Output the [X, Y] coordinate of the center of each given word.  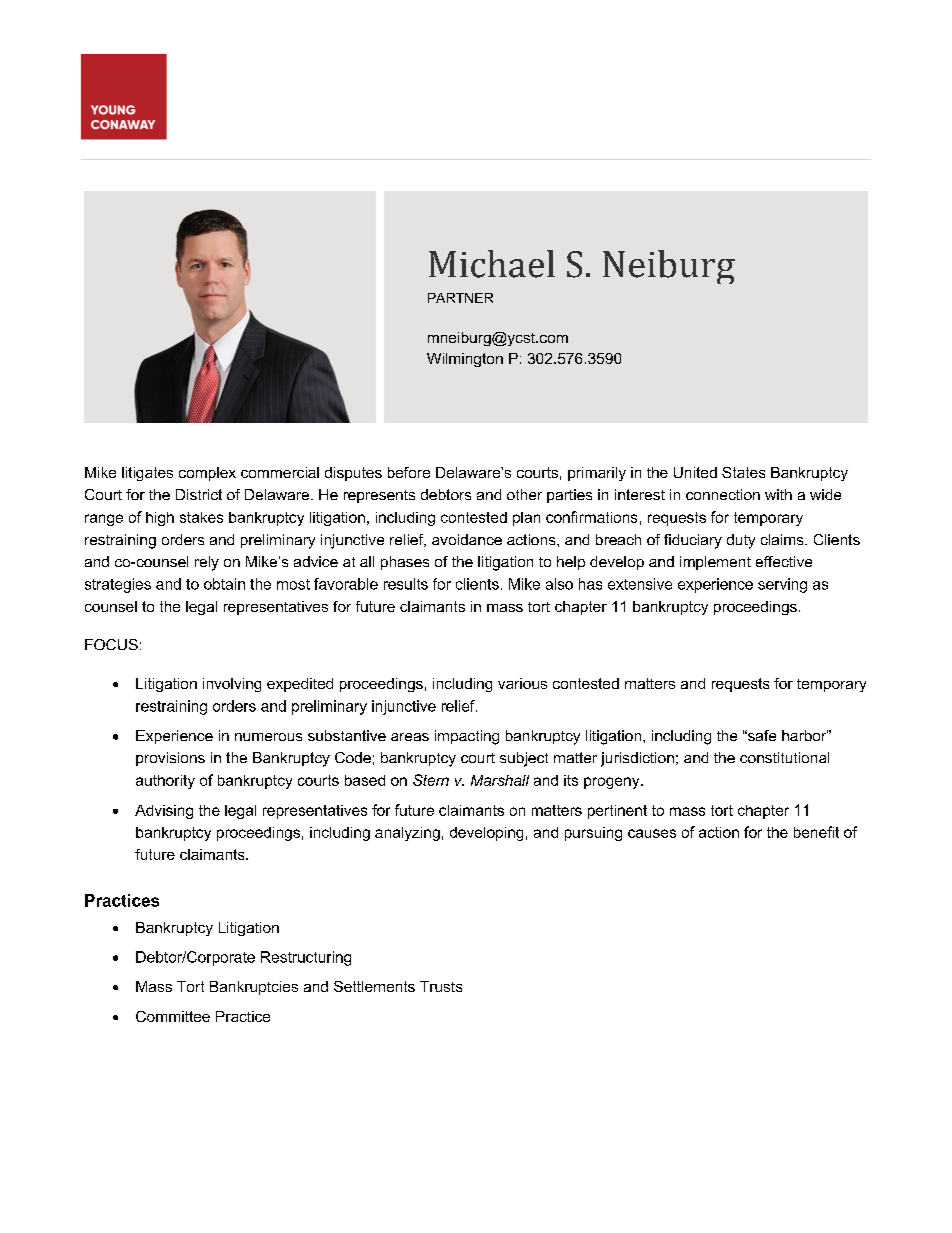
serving [782, 585]
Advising [164, 812]
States [743, 472]
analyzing [407, 834]
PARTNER [460, 298]
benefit [816, 832]
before [409, 472]
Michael [492, 264]
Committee [173, 1016]
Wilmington [465, 360]
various [522, 683]
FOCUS [111, 644]
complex [207, 474]
